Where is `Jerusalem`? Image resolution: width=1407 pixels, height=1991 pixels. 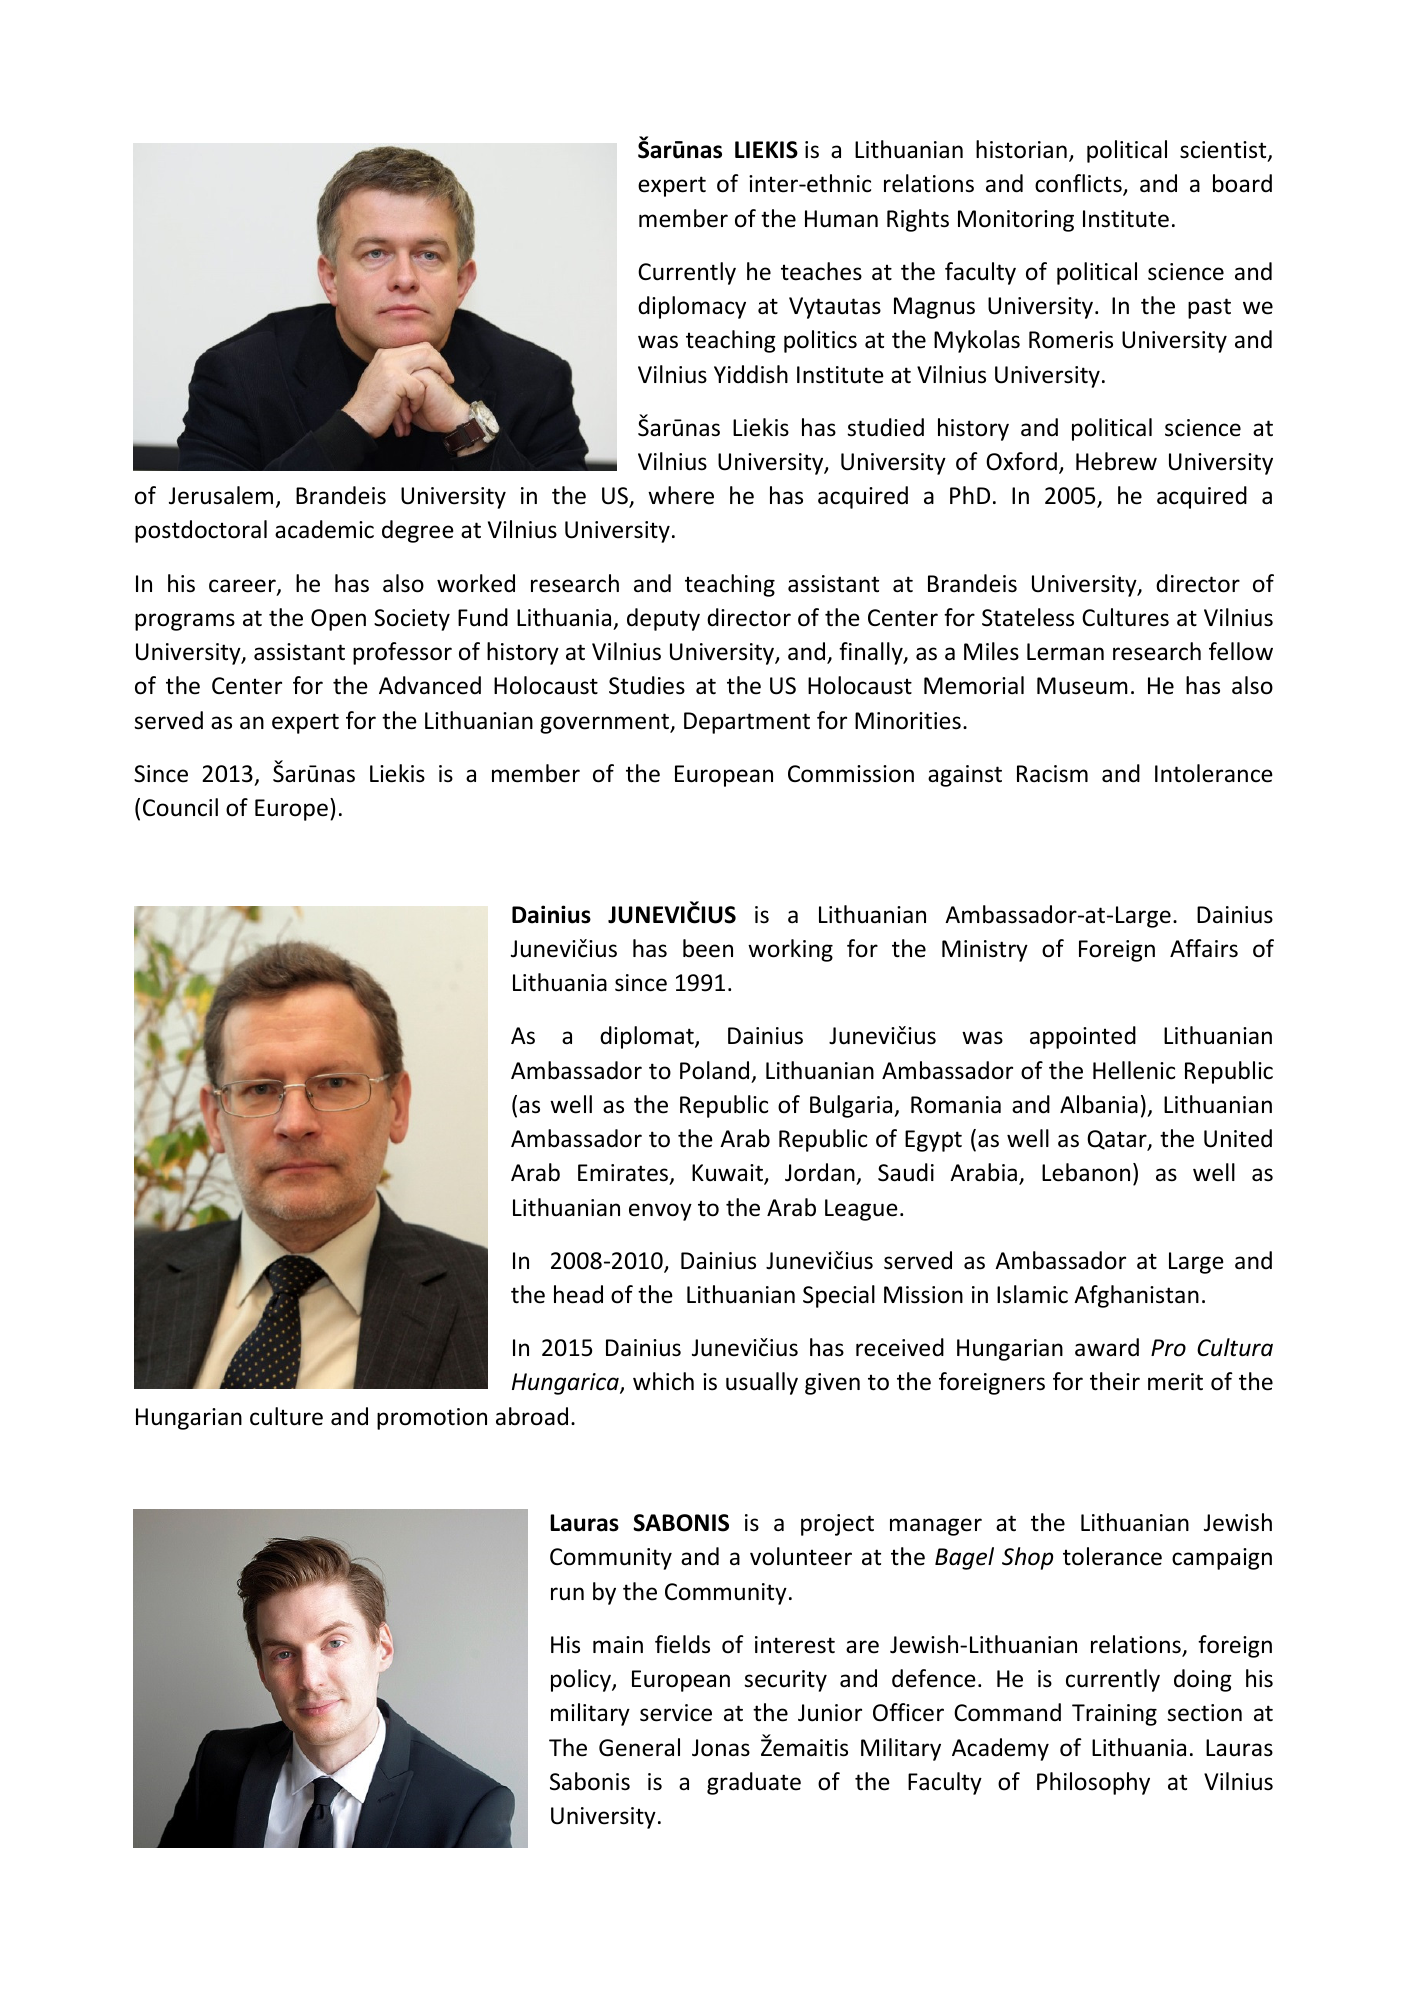
Jerusalem is located at coordinates (221, 495).
